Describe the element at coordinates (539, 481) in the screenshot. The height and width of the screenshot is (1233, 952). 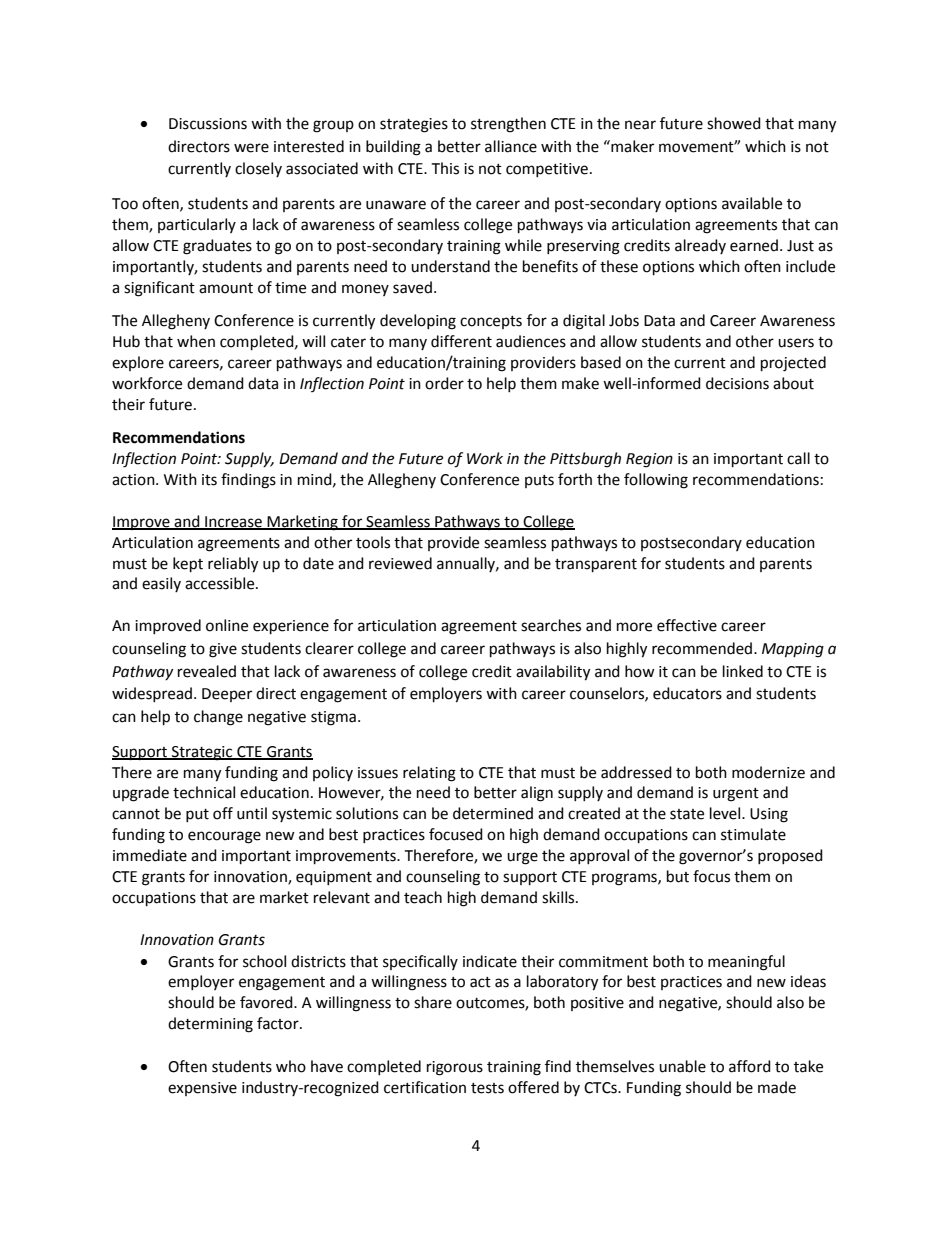
I see `puts` at that location.
